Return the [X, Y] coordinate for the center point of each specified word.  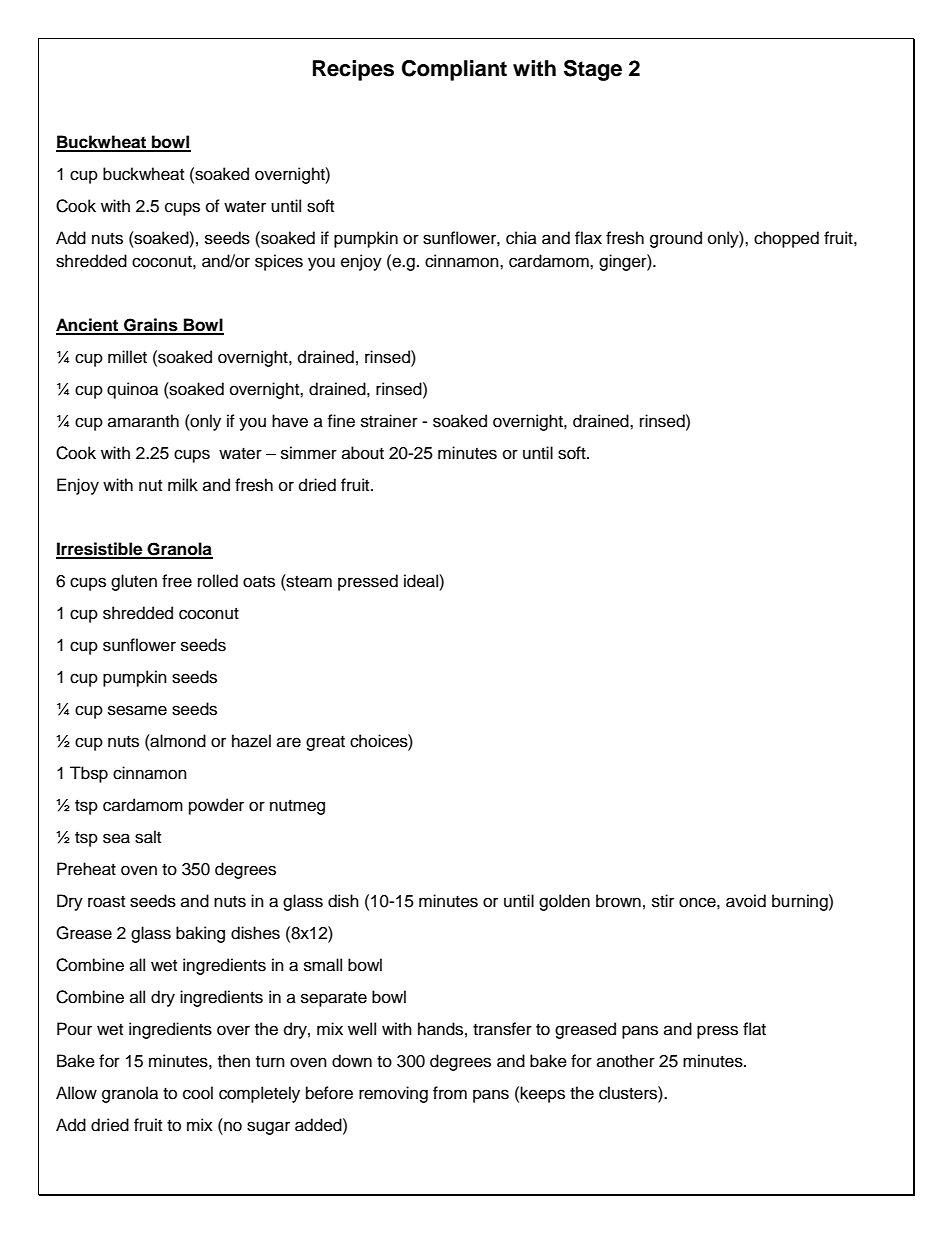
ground [676, 239]
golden [564, 902]
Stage [593, 70]
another [626, 1061]
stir [663, 901]
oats [259, 582]
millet [127, 357]
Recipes [353, 70]
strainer [389, 421]
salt [148, 837]
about [363, 453]
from [450, 1093]
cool [198, 1093]
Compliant [454, 70]
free [177, 581]
